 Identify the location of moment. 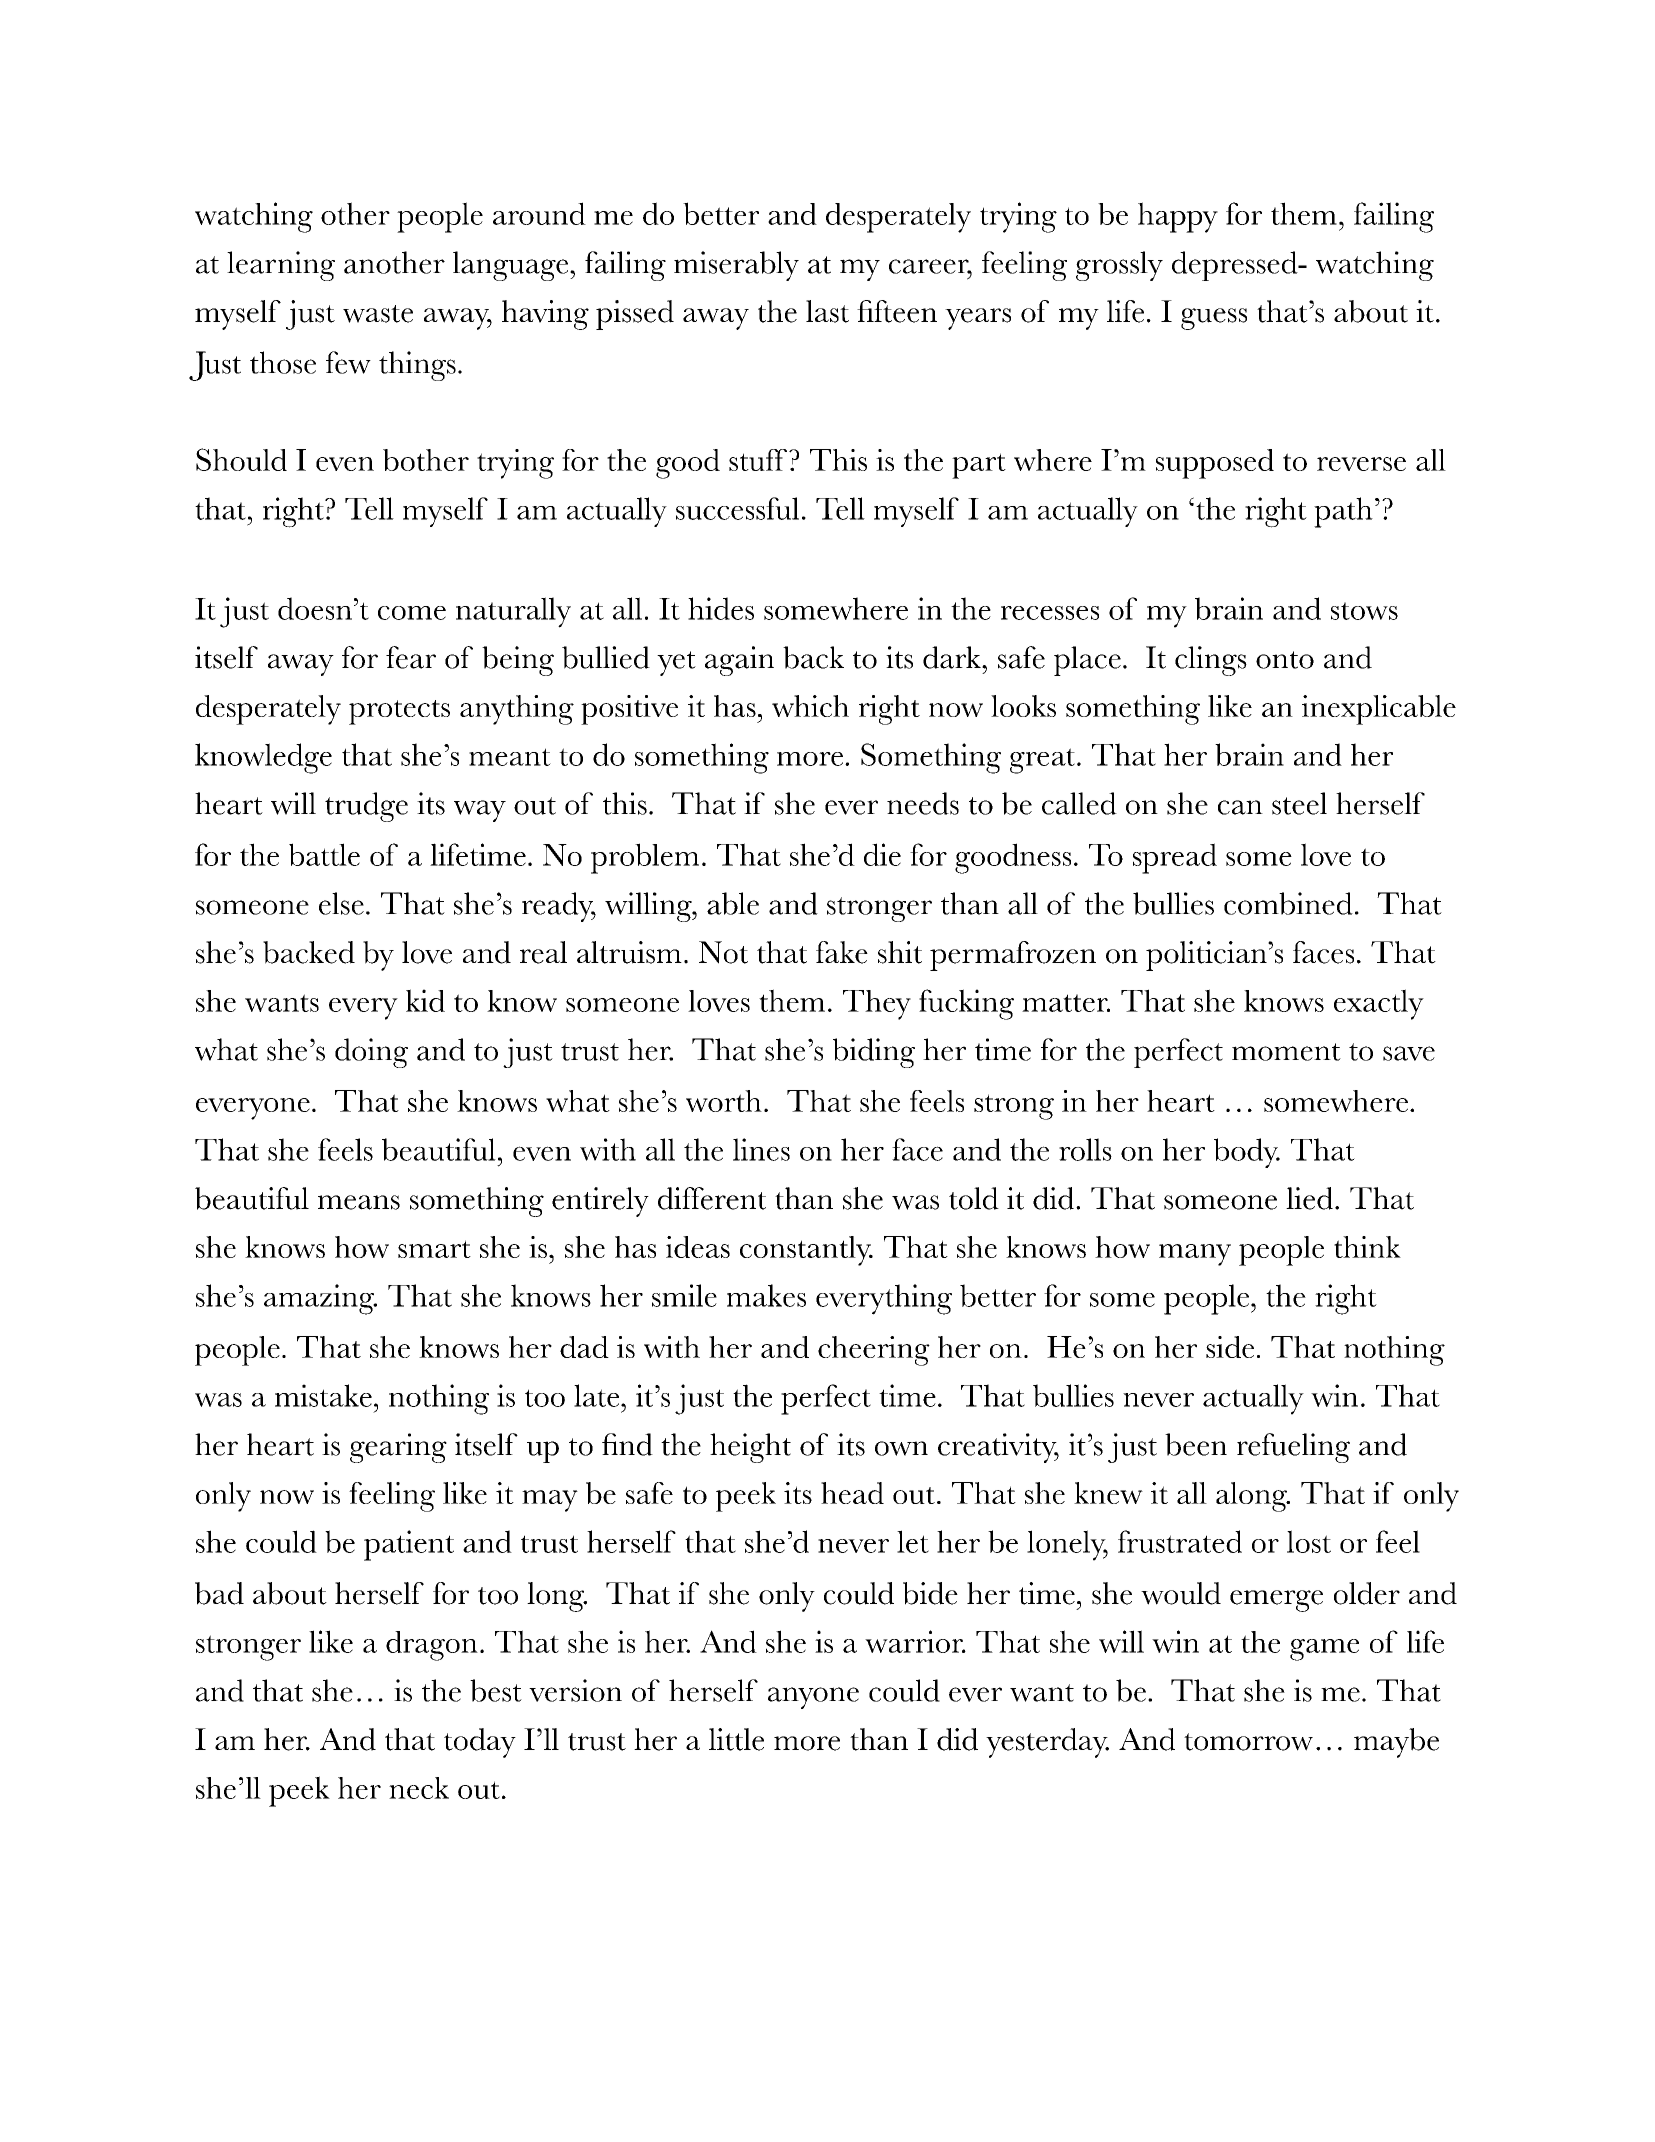
(1286, 1052).
